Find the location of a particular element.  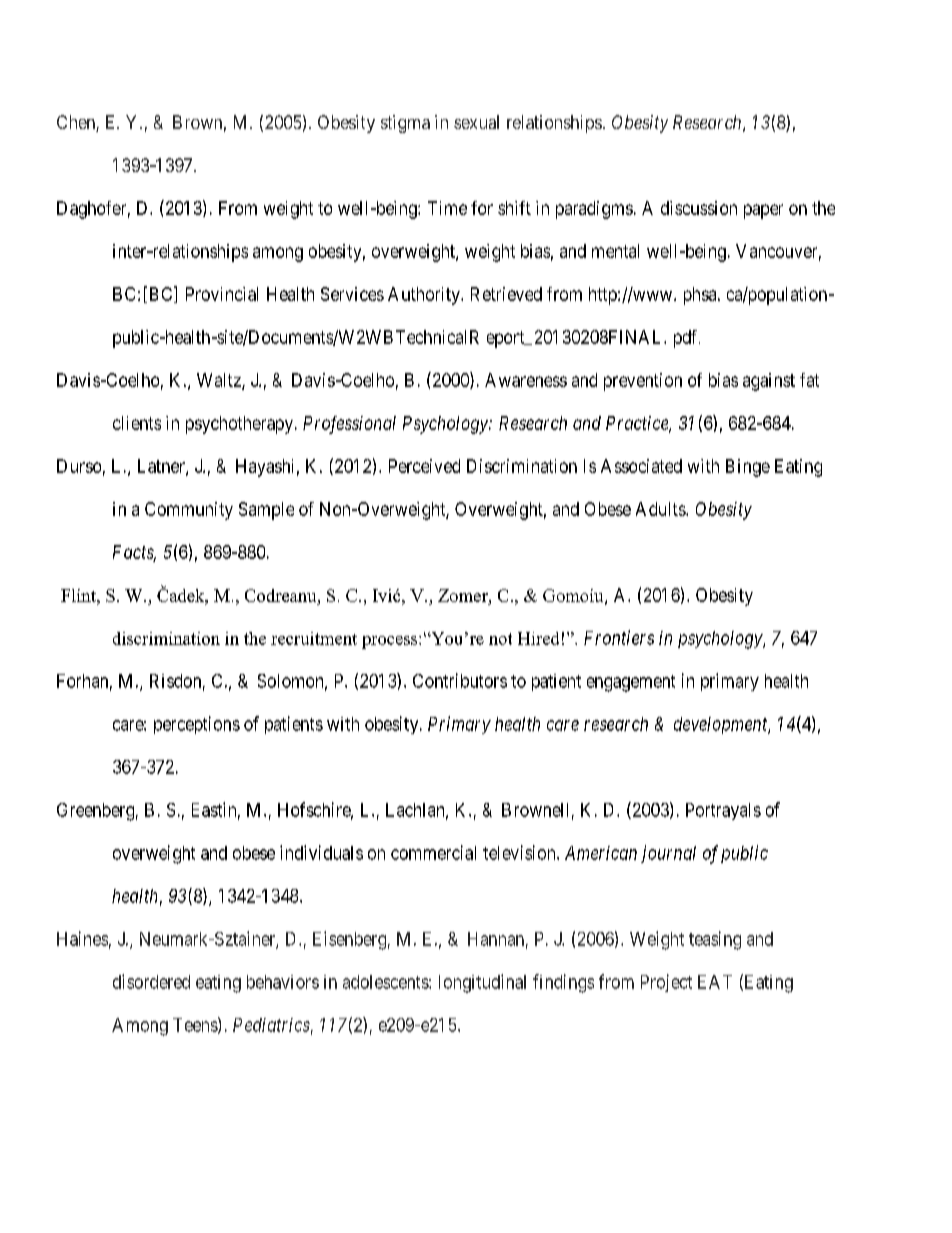

Frontiers is located at coordinates (619, 637).
